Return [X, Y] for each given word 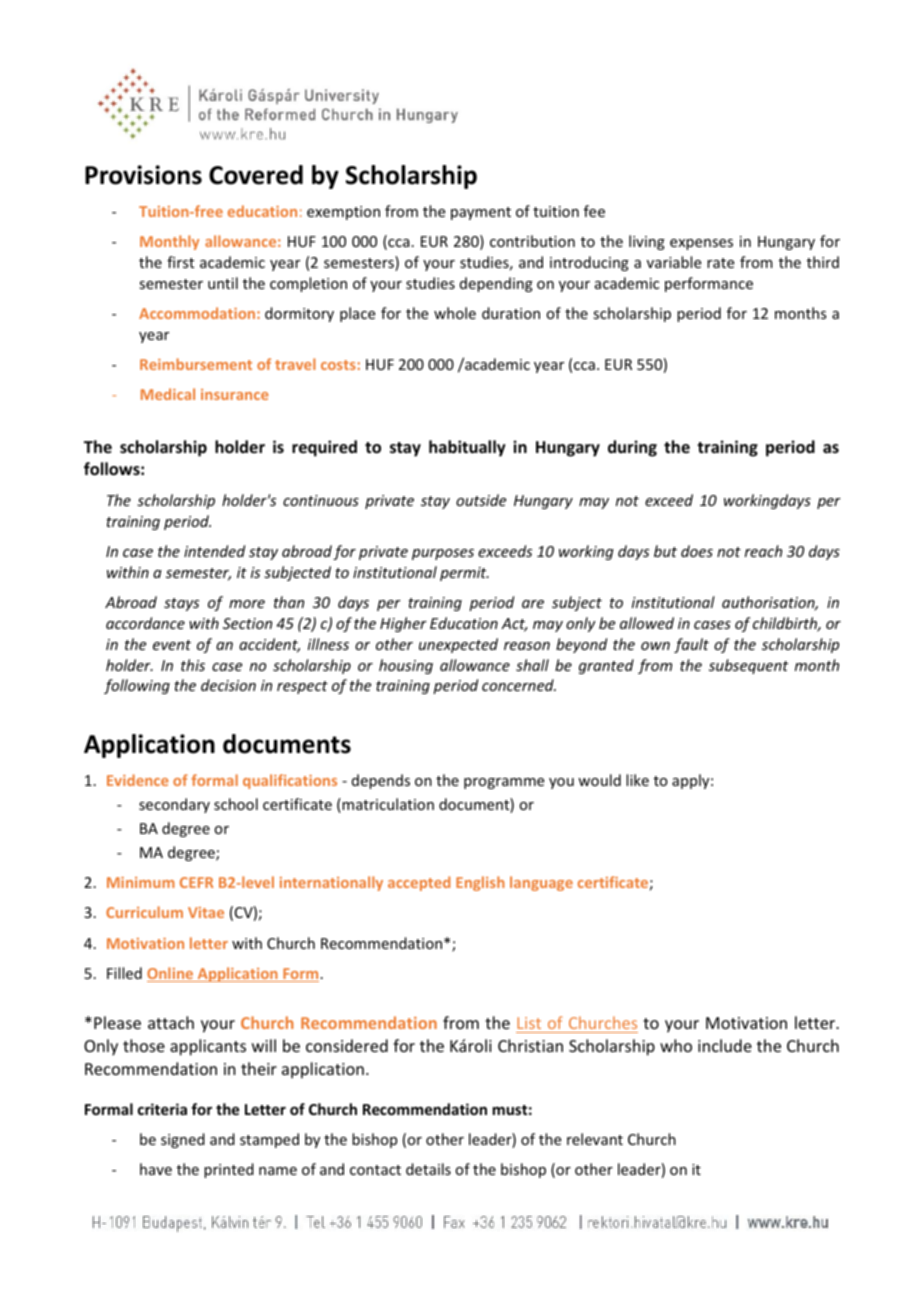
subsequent [748, 666]
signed [183, 1140]
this [193, 665]
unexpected [458, 645]
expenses [701, 244]
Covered [256, 175]
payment [481, 213]
